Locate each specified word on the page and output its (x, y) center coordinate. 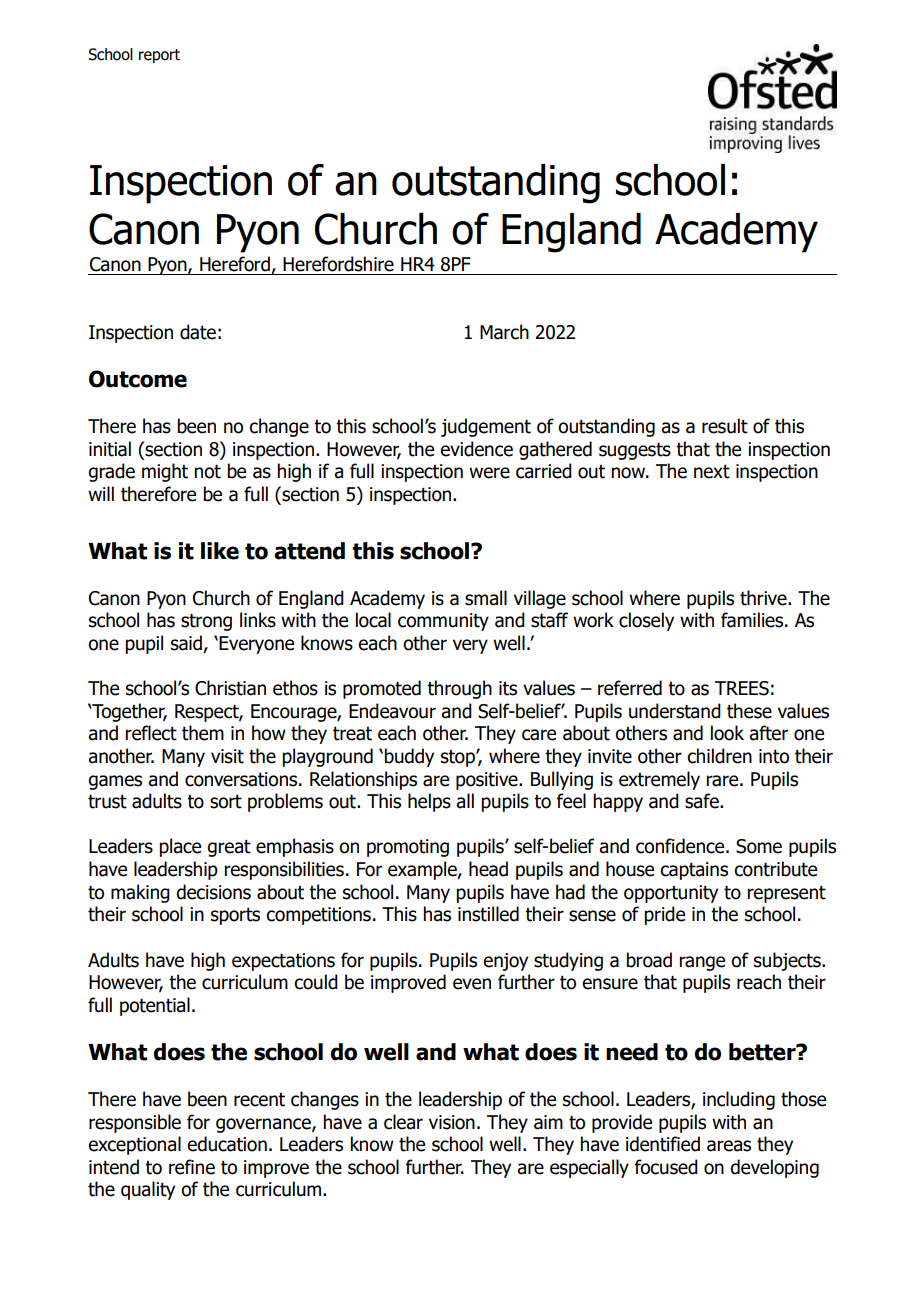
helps (429, 802)
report (159, 56)
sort (226, 802)
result (725, 426)
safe (703, 801)
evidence (476, 449)
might (165, 472)
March (504, 332)
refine (192, 1167)
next (712, 472)
